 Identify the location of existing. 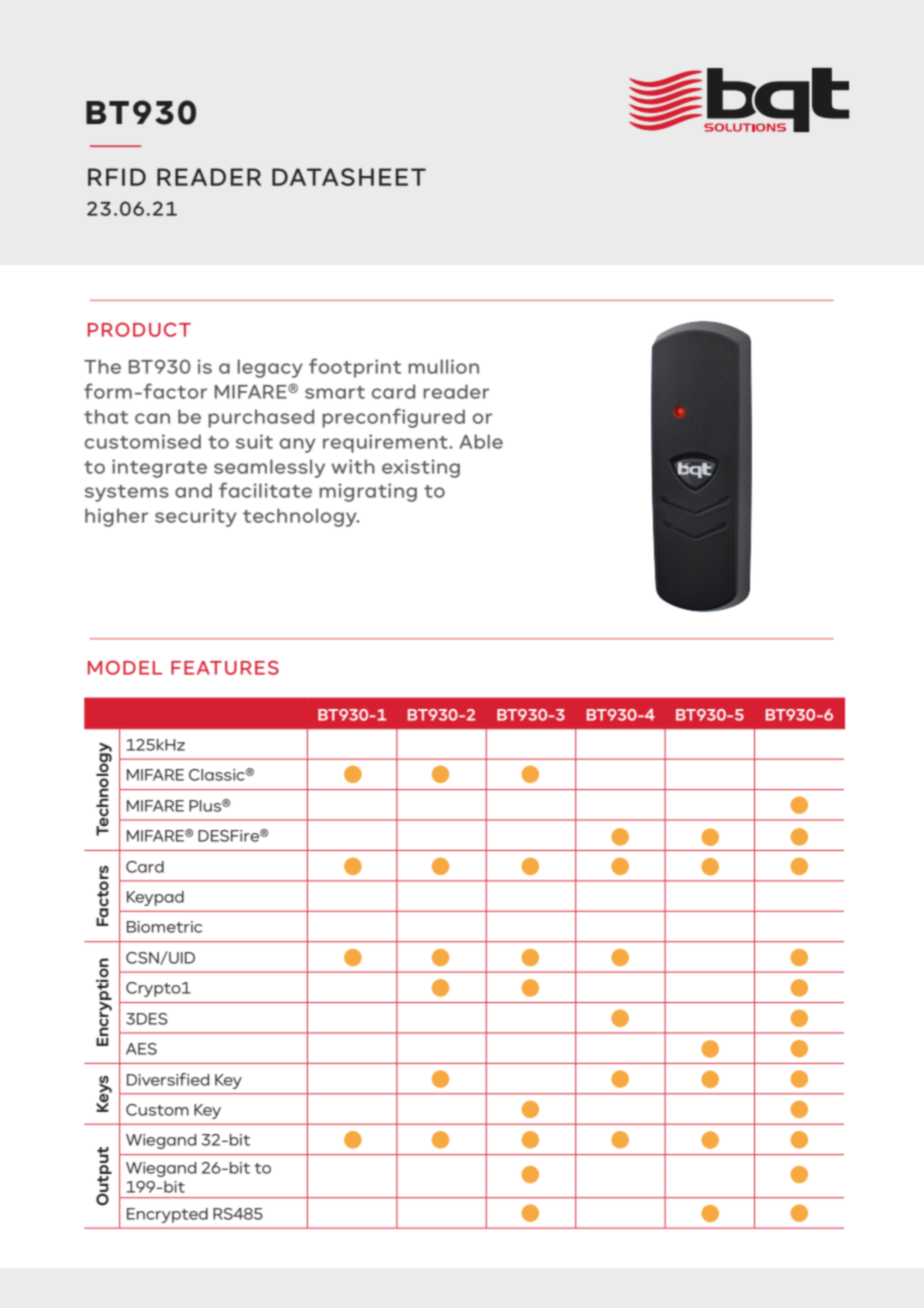
(421, 468).
